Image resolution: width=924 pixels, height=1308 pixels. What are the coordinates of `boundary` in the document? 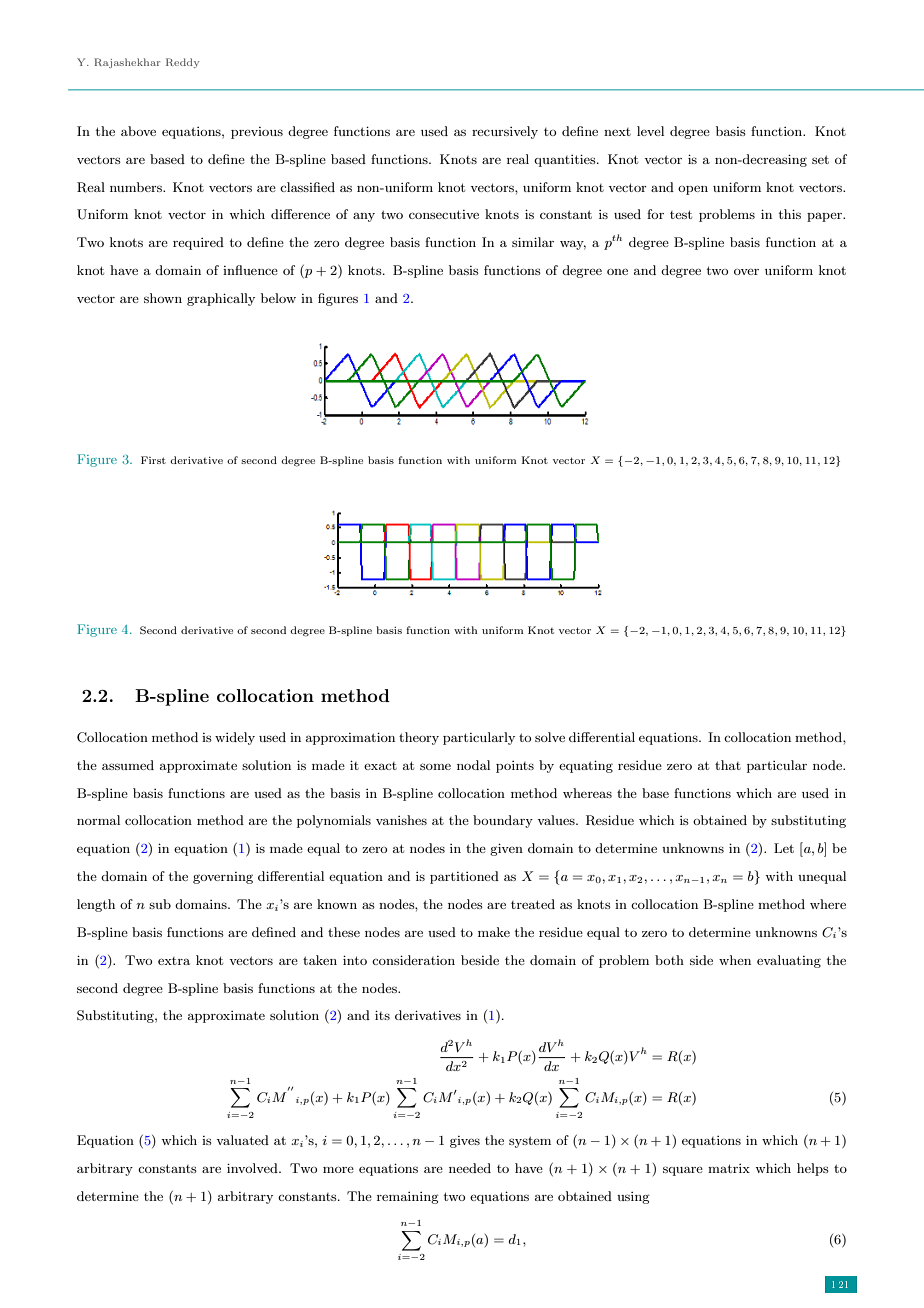 It's located at (503, 821).
